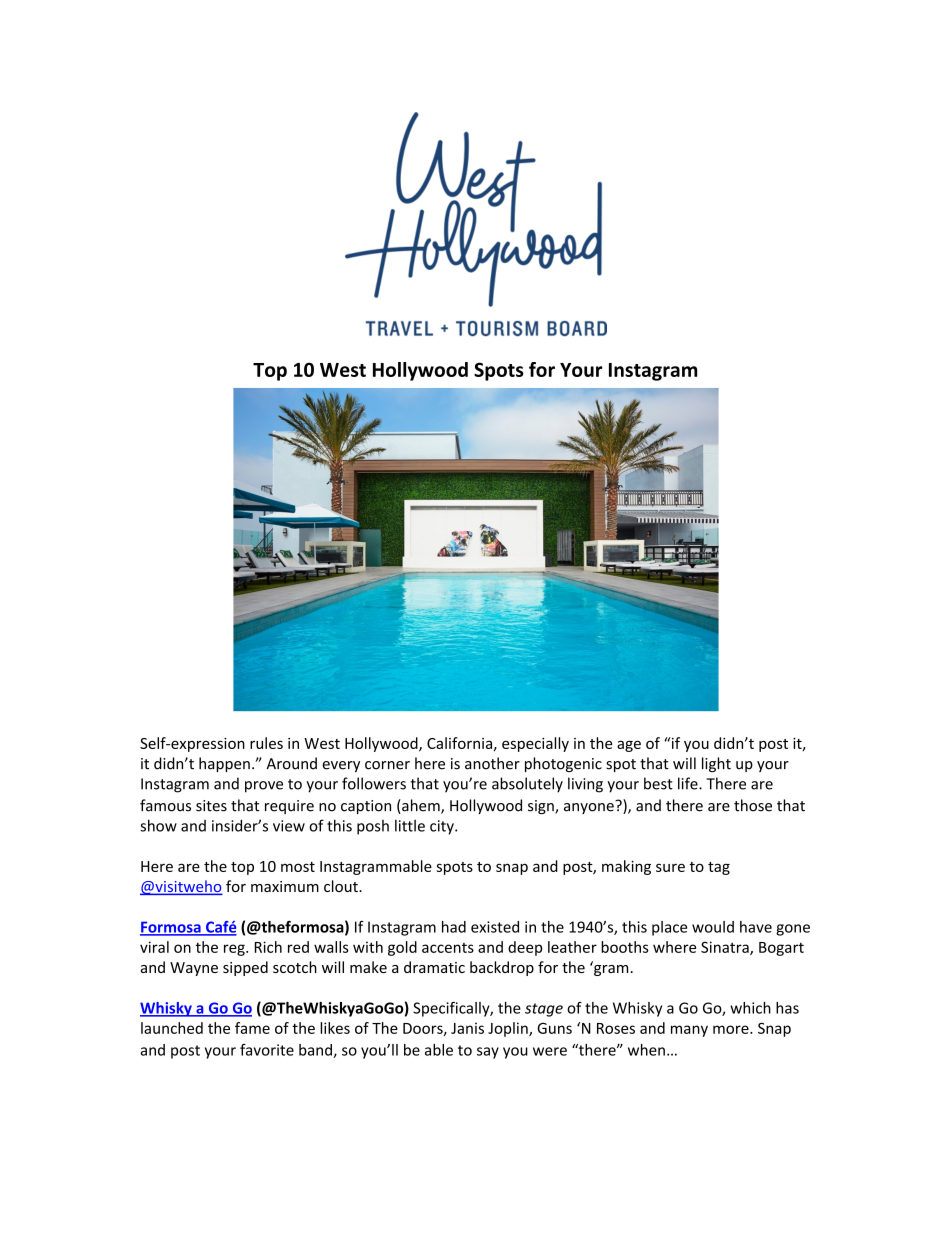  What do you see at coordinates (224, 764) in the screenshot?
I see `happen` at bounding box center [224, 764].
